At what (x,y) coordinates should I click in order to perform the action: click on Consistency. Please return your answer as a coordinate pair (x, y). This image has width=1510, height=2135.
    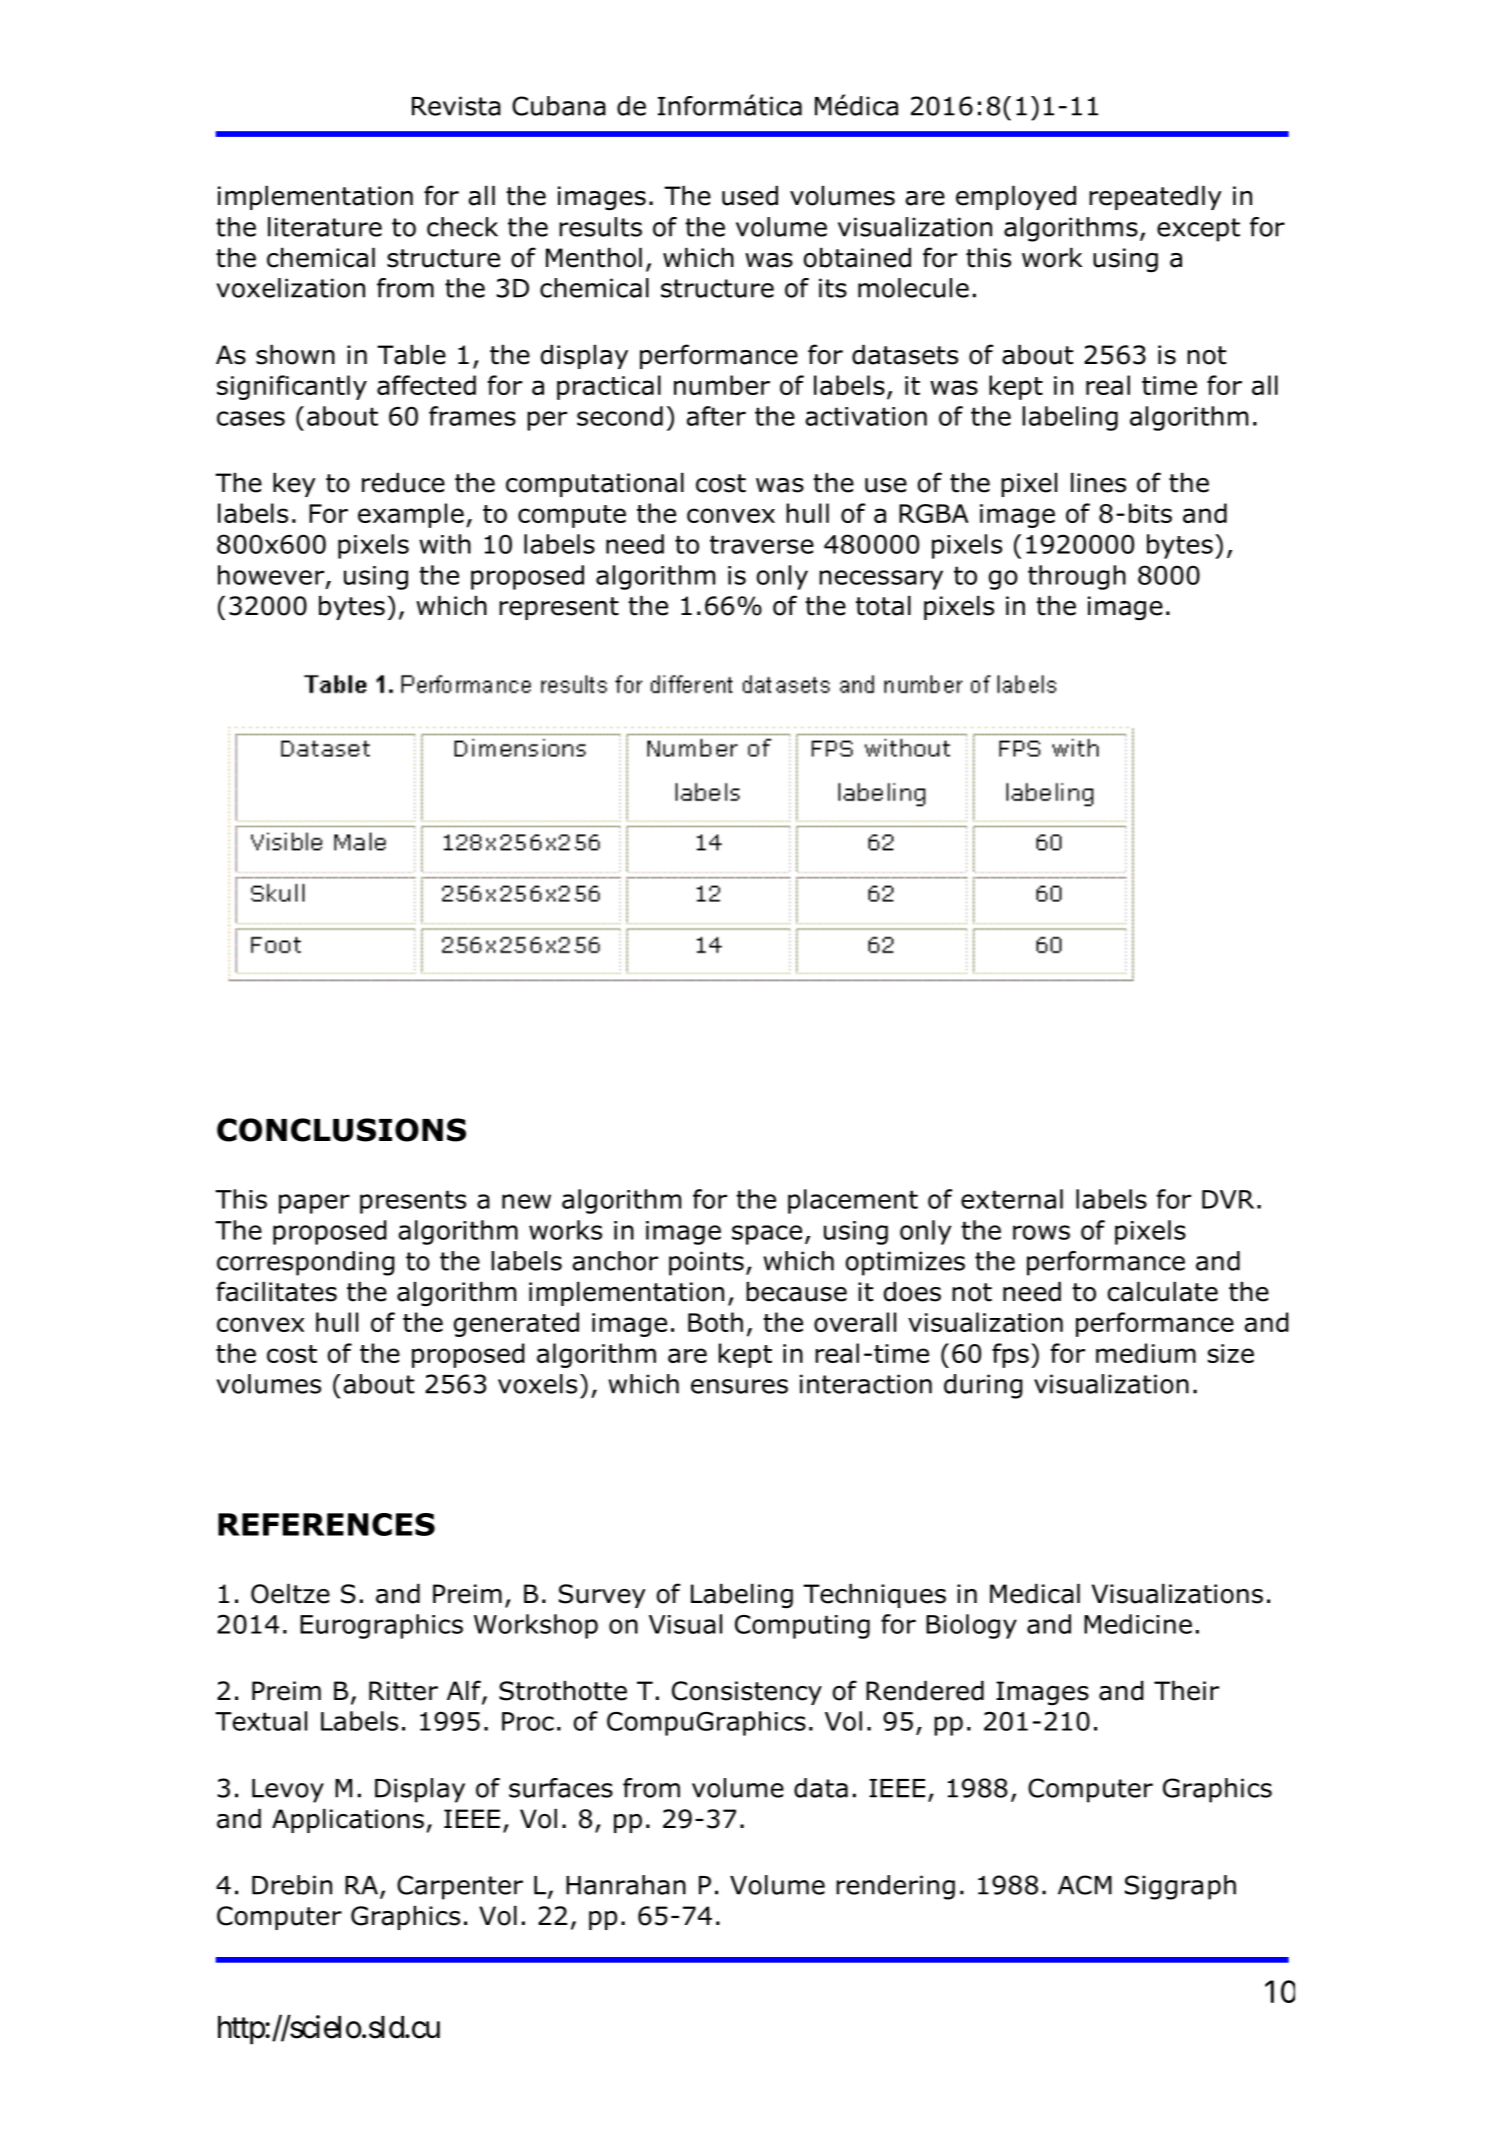
    Looking at the image, I should click on (747, 1693).
